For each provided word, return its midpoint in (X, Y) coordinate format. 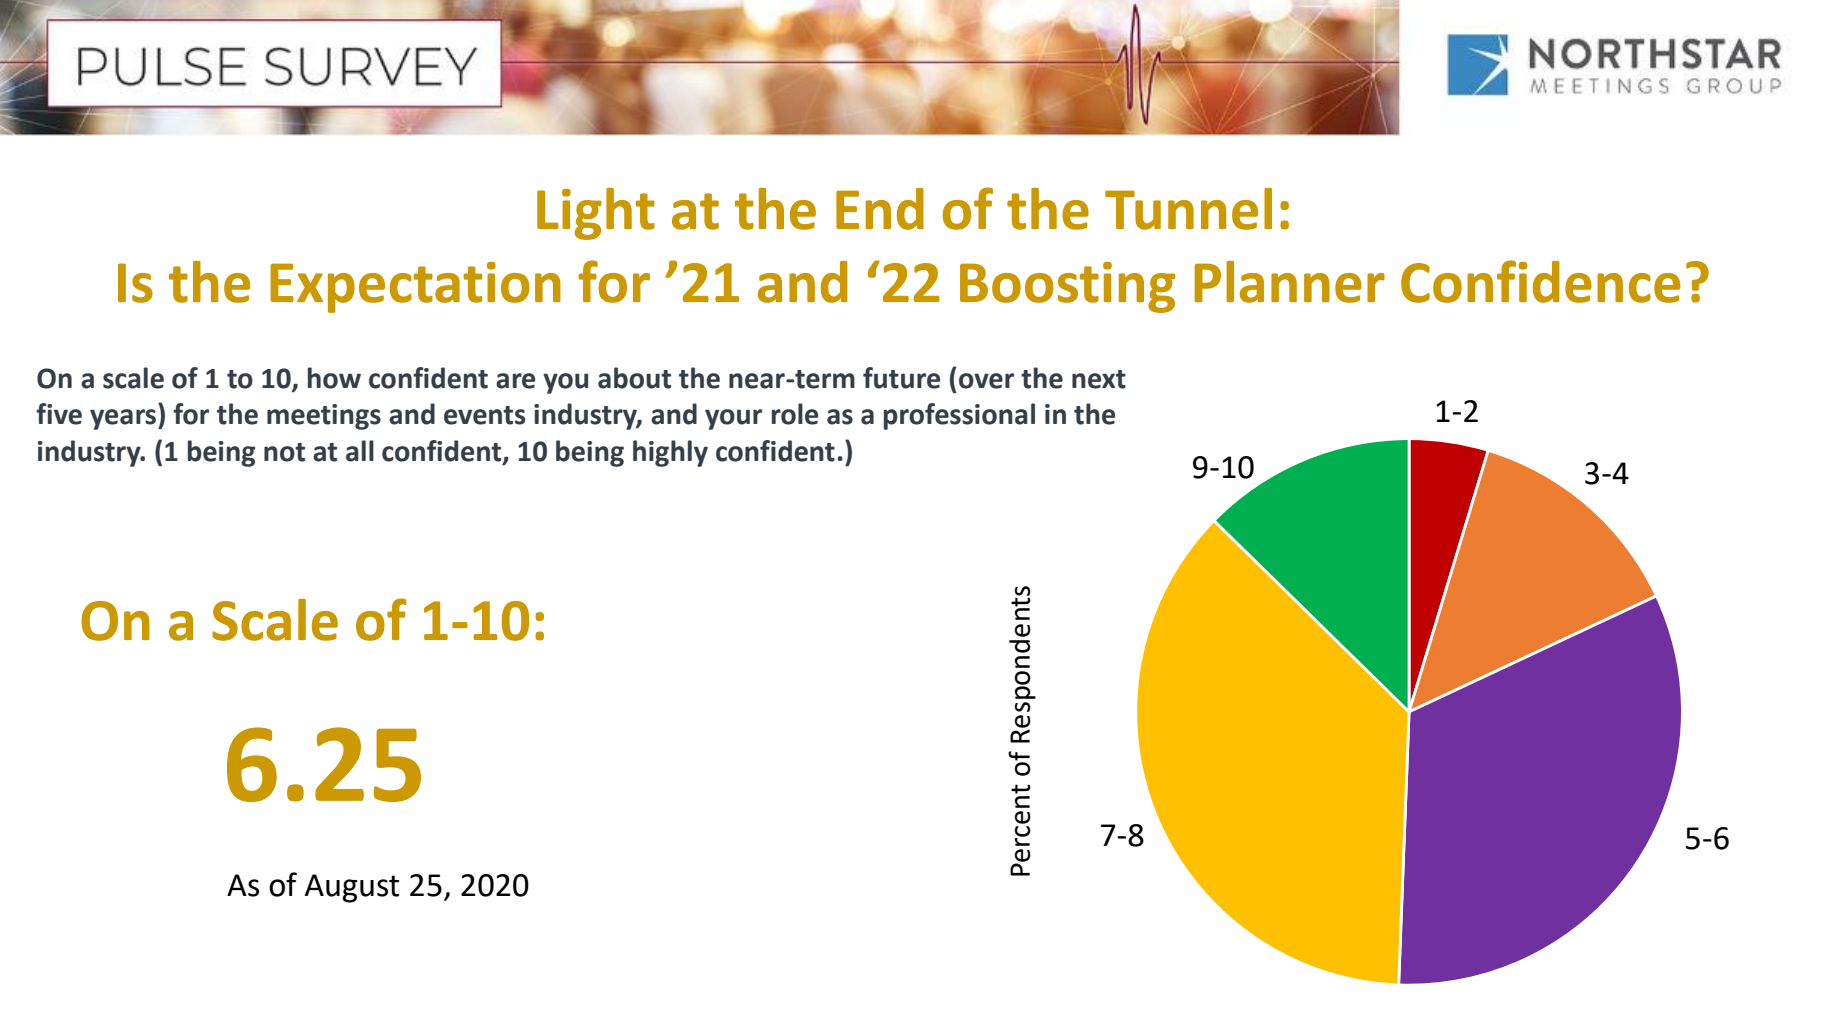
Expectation (415, 287)
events (485, 415)
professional (959, 416)
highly (670, 453)
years (124, 419)
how (334, 378)
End (880, 209)
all (360, 451)
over (986, 381)
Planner (1289, 282)
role (795, 414)
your (733, 419)
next (1099, 379)
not (284, 452)
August (352, 888)
